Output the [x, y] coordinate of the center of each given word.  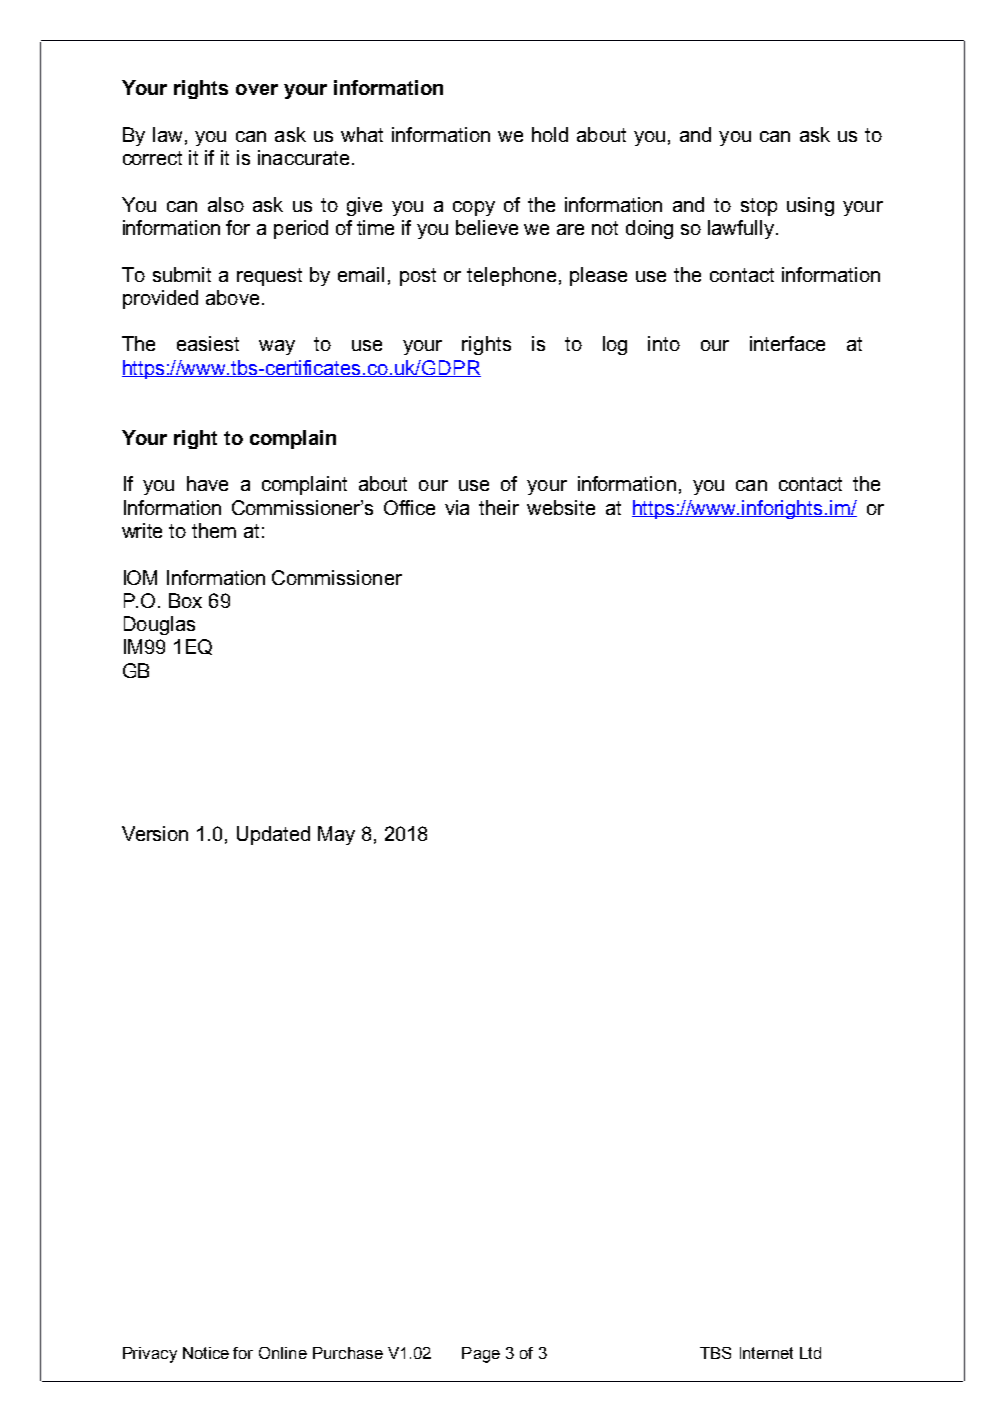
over [257, 89]
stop [759, 207]
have [207, 483]
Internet [766, 1353]
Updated [273, 835]
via [457, 507]
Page [481, 1355]
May [336, 835]
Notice [206, 1353]
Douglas [159, 625]
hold [550, 134]
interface [787, 343]
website [561, 507]
